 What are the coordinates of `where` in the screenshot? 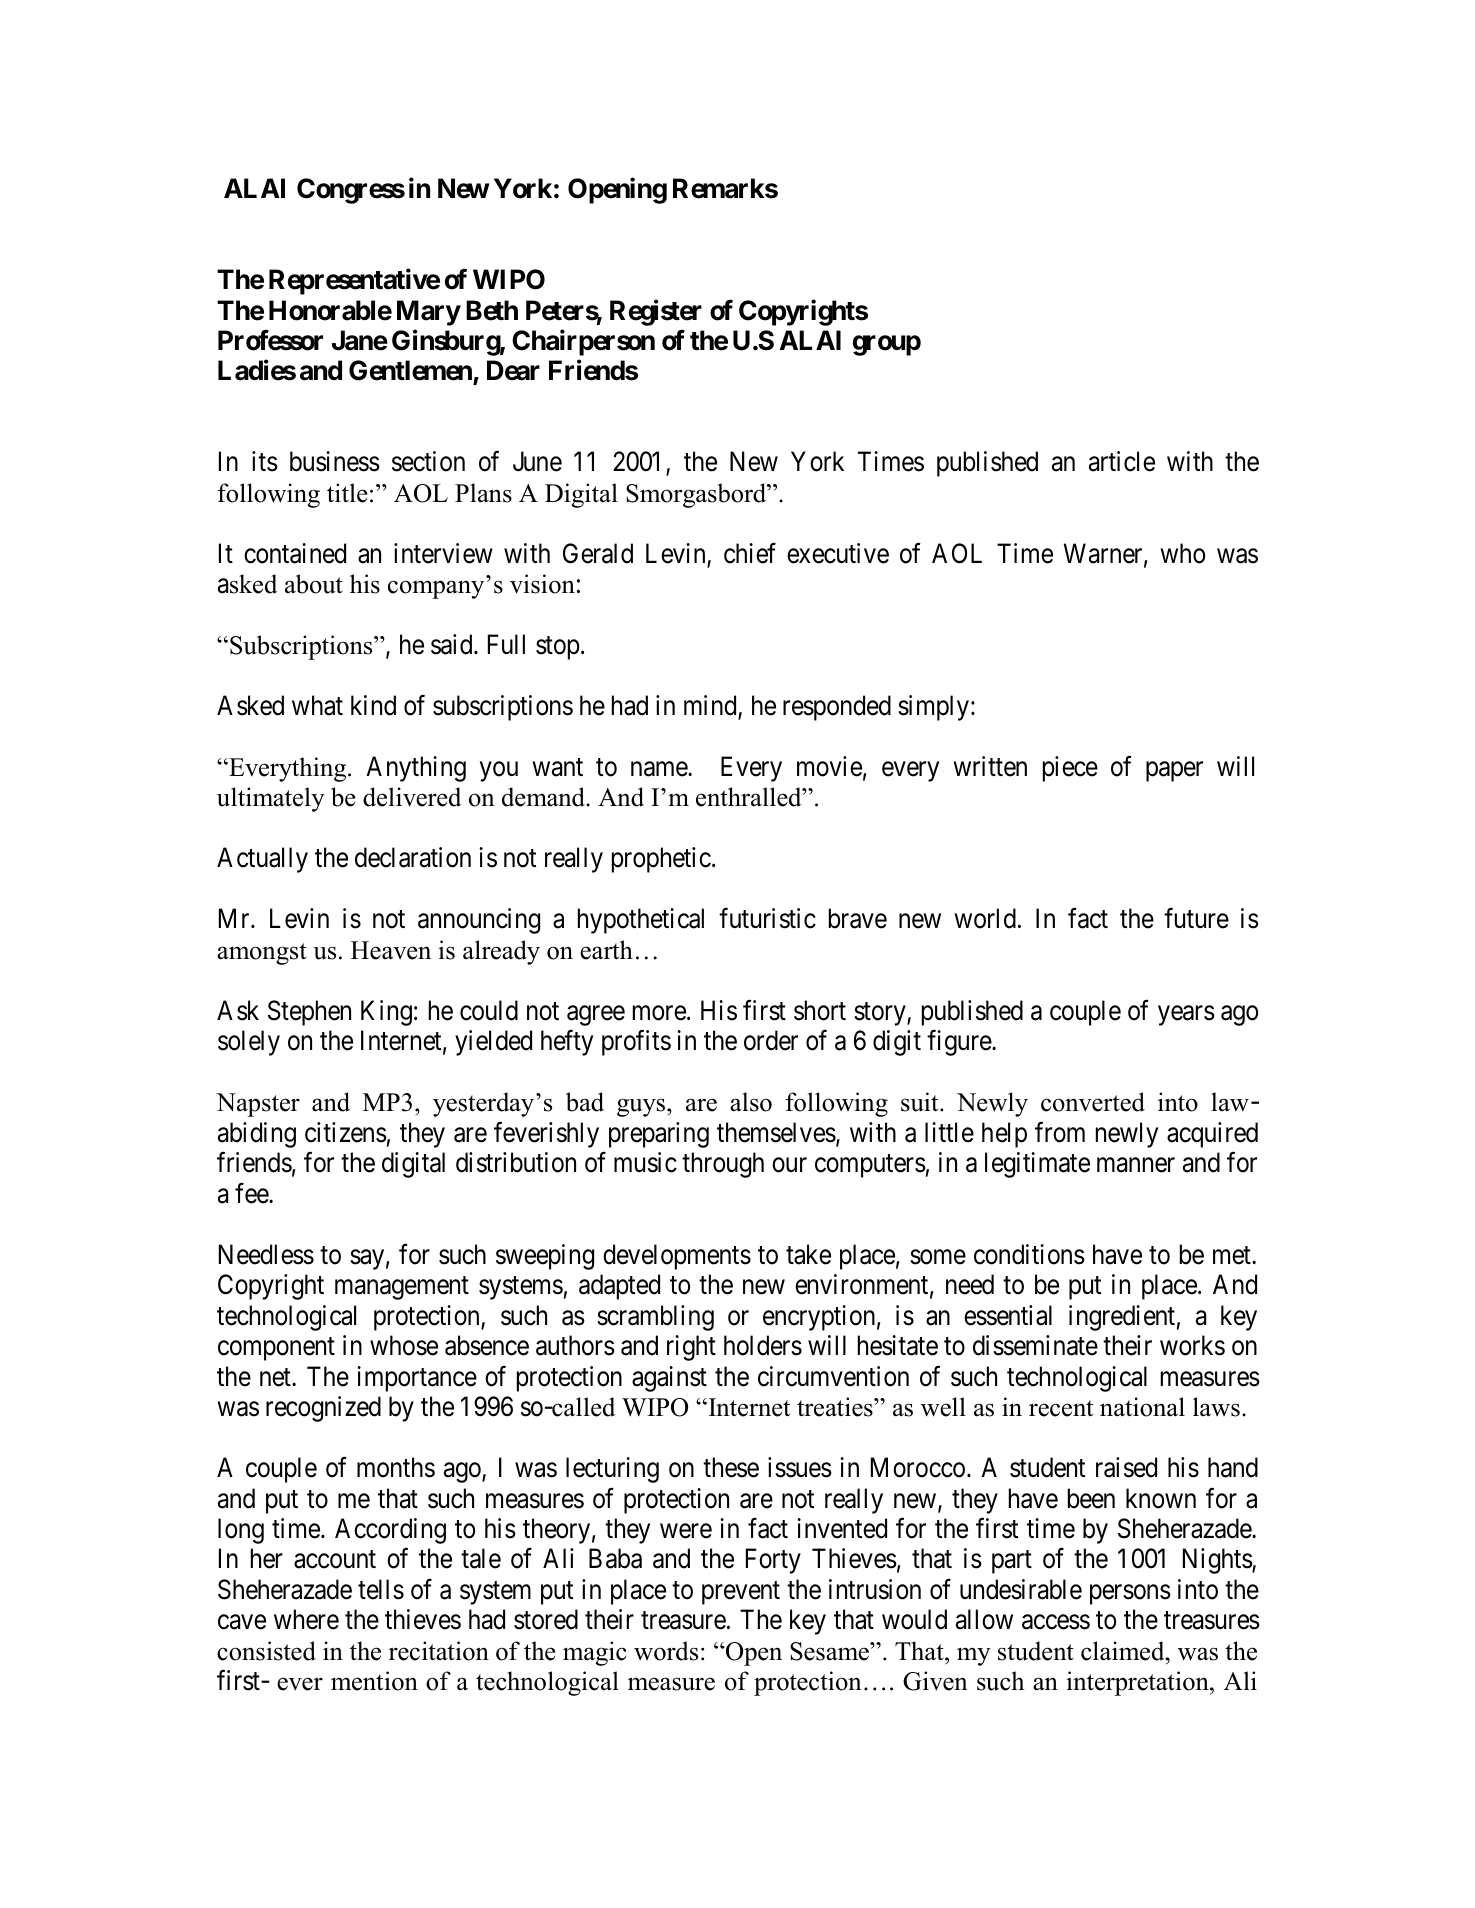 It's located at (306, 1619).
